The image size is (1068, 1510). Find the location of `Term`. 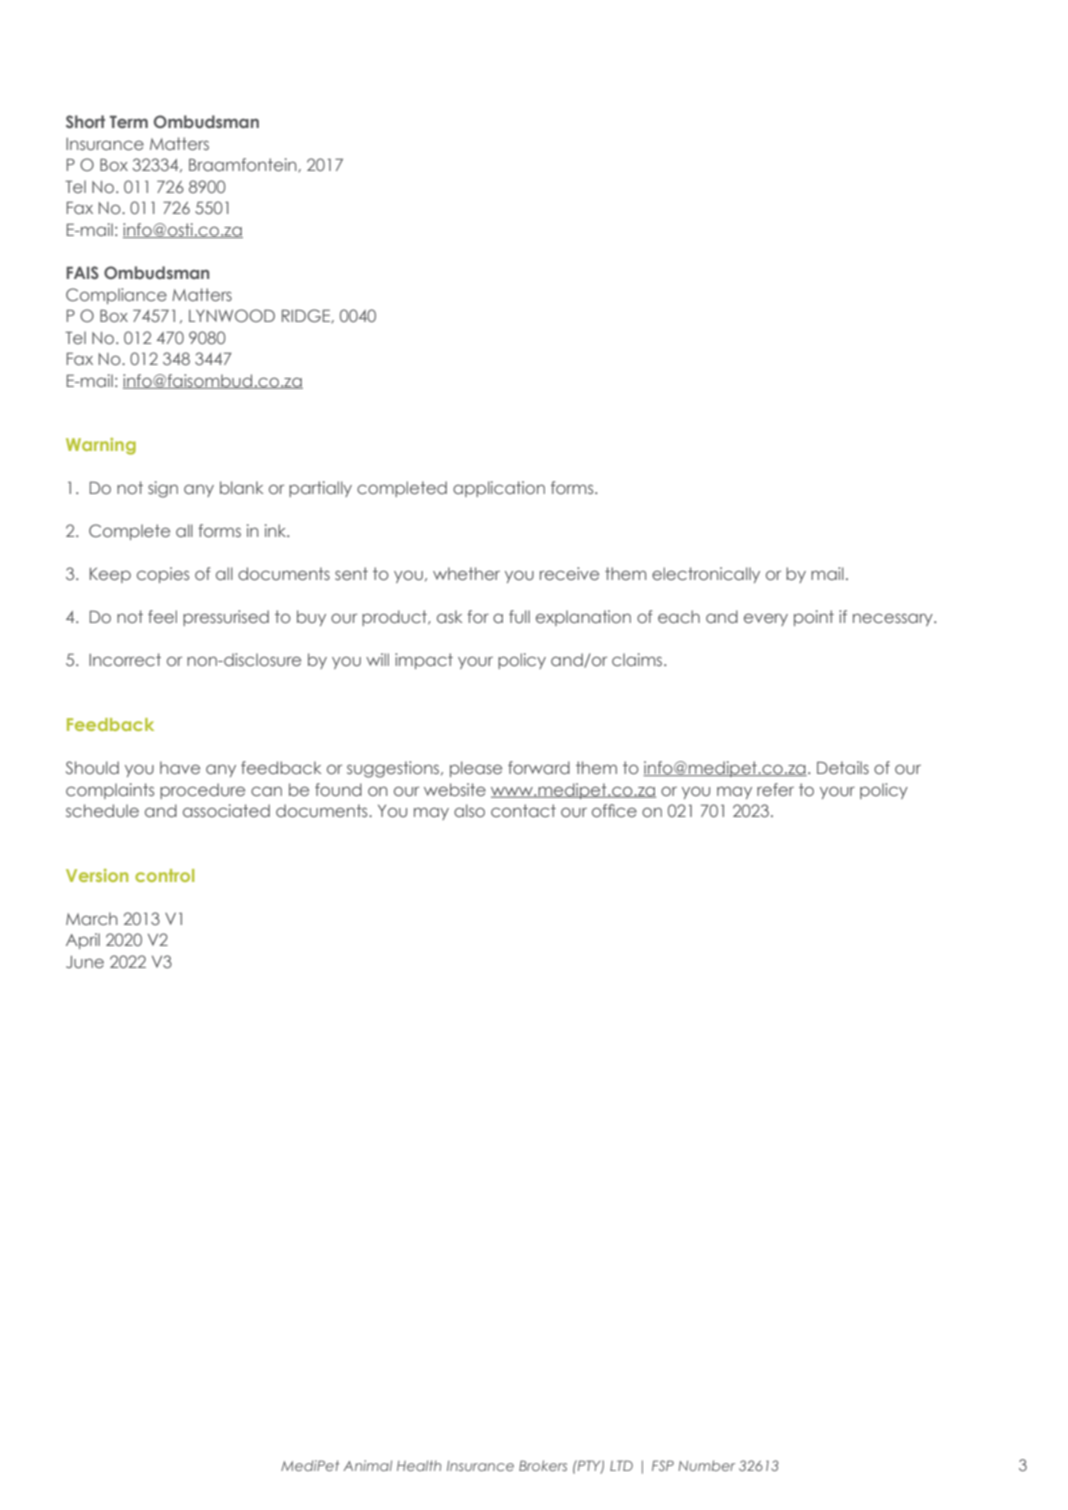

Term is located at coordinates (129, 121).
